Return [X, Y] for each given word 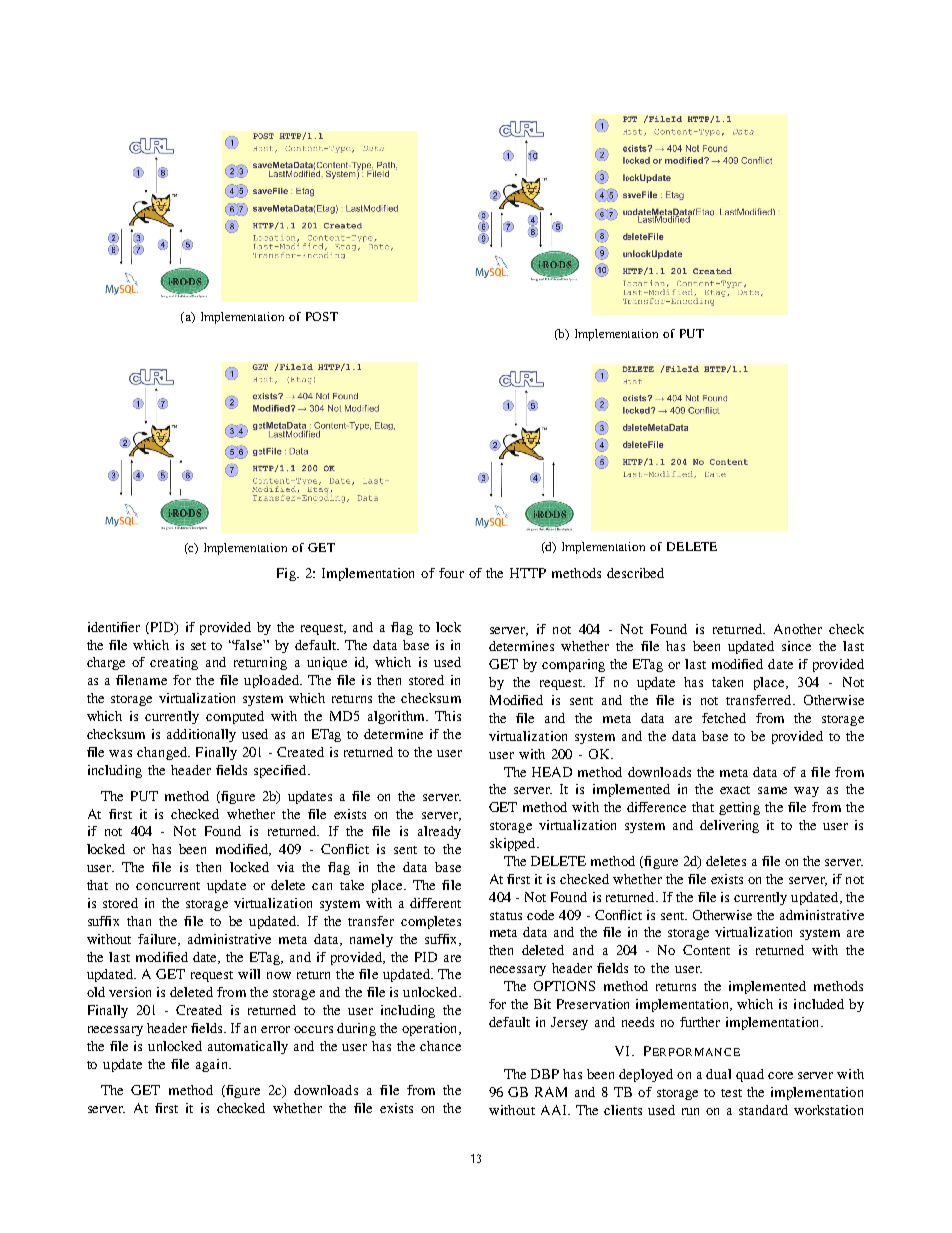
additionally [201, 735]
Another [798, 629]
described [635, 573]
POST [322, 316]
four [451, 573]
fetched [724, 718]
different [435, 903]
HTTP [528, 573]
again [213, 1065]
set [198, 646]
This [448, 716]
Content [706, 950]
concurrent [168, 886]
